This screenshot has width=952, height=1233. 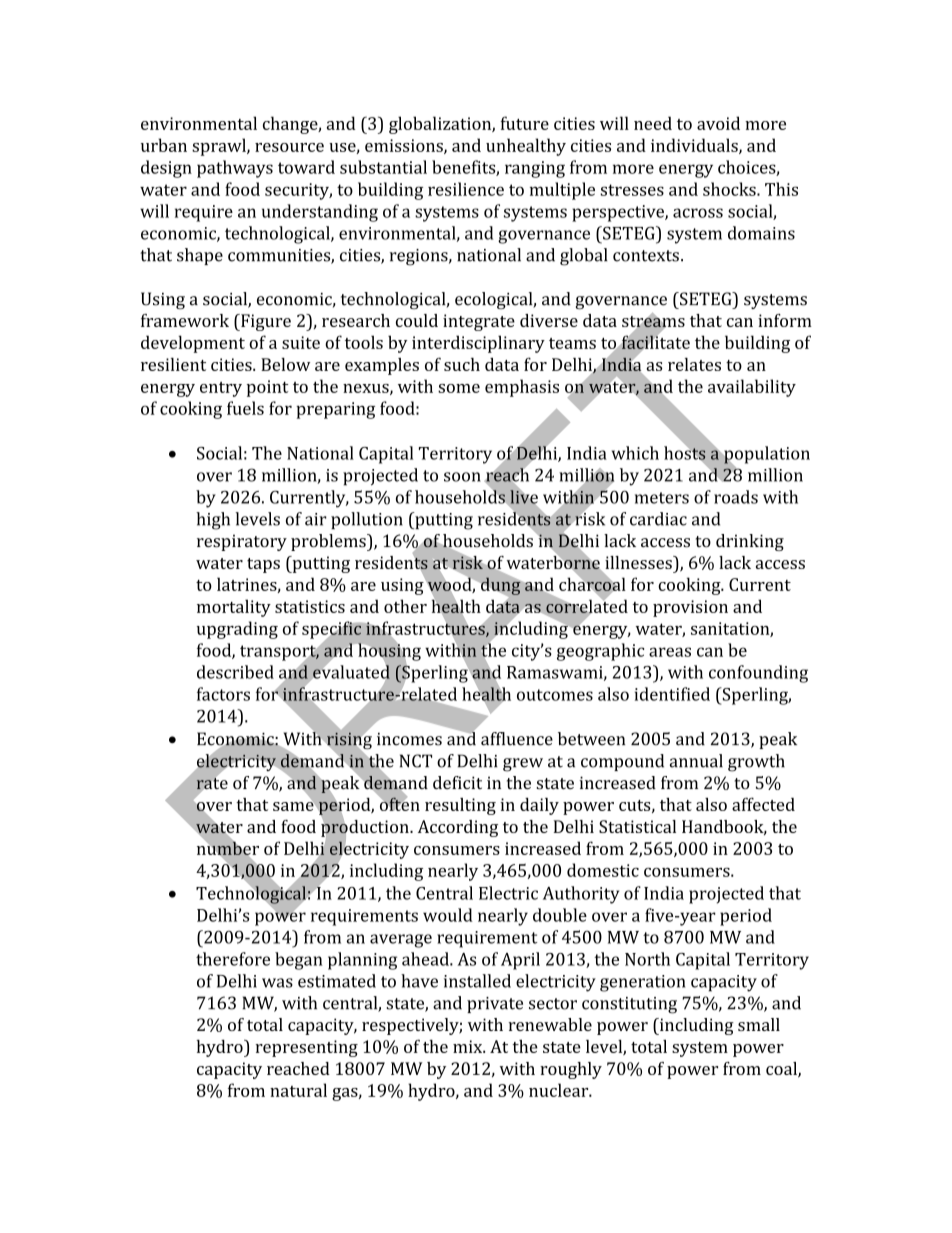 What do you see at coordinates (306, 1048) in the screenshot?
I see `representing` at bounding box center [306, 1048].
